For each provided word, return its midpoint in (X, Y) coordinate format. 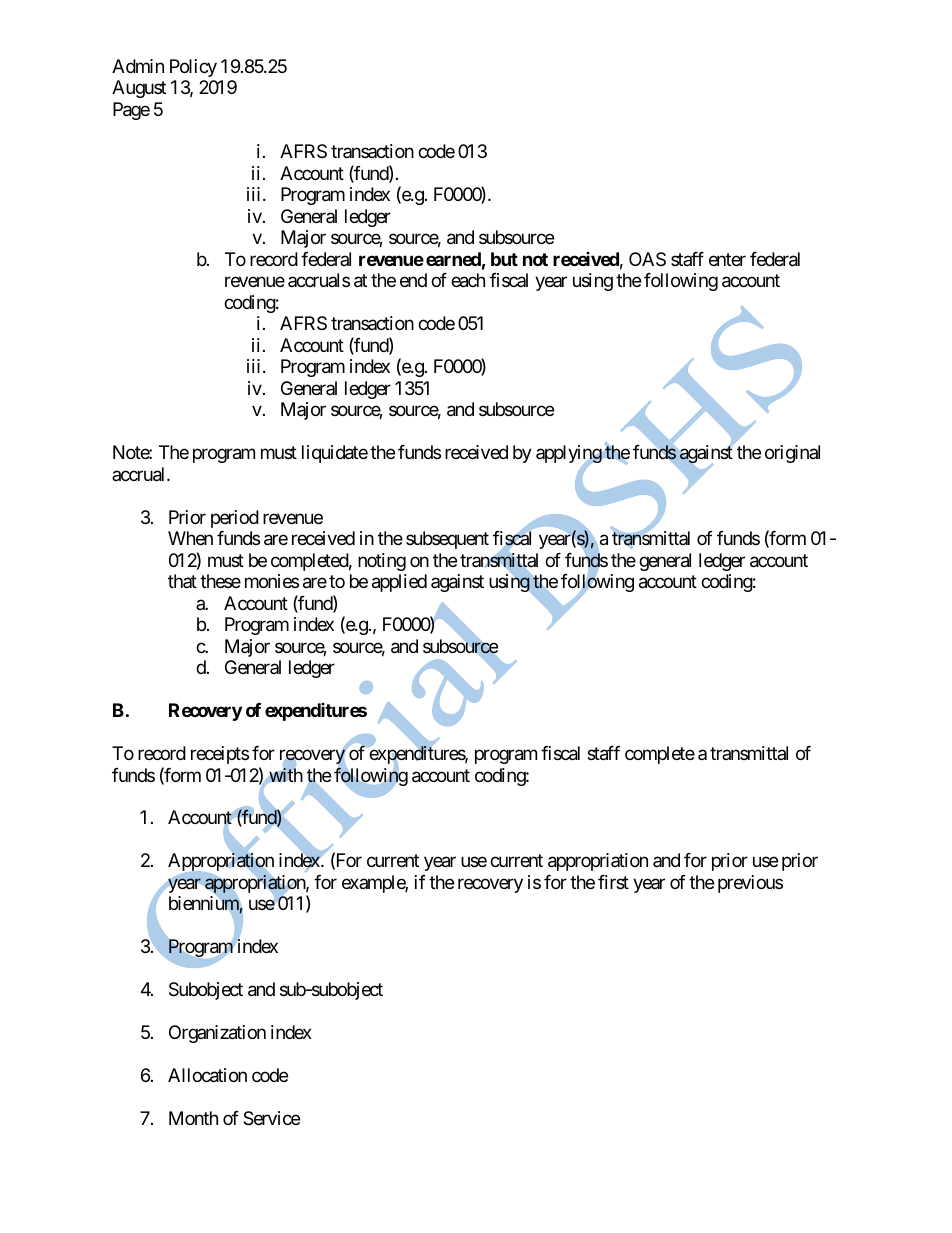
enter (727, 259)
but (504, 259)
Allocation (207, 1075)
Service (271, 1118)
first (613, 882)
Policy (193, 68)
